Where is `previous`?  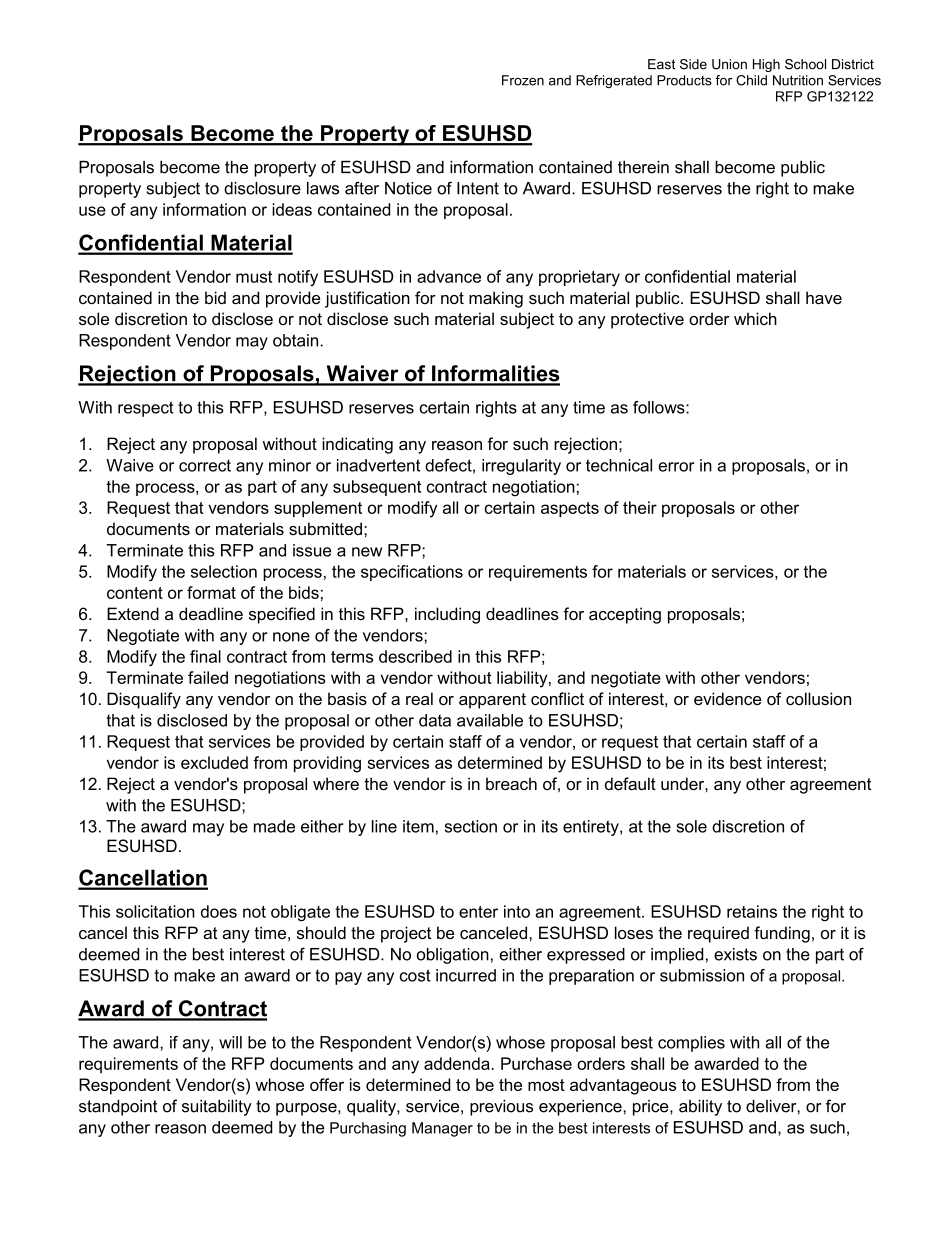 previous is located at coordinates (501, 1108).
